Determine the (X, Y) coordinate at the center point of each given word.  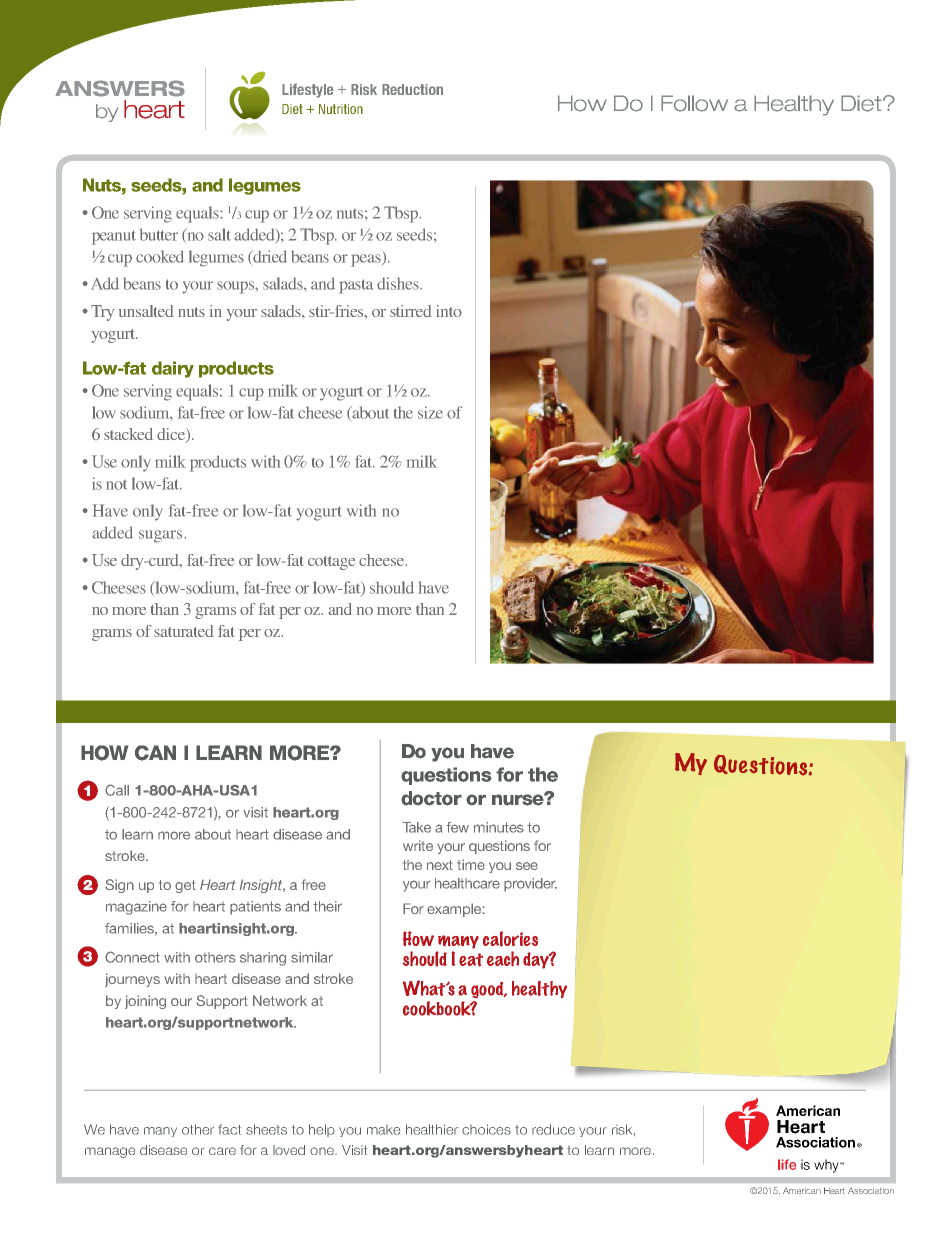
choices (486, 1129)
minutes (499, 827)
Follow (694, 103)
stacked (128, 434)
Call (117, 790)
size (430, 412)
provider (530, 885)
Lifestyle (308, 90)
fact (229, 1129)
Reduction (412, 89)
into (449, 311)
